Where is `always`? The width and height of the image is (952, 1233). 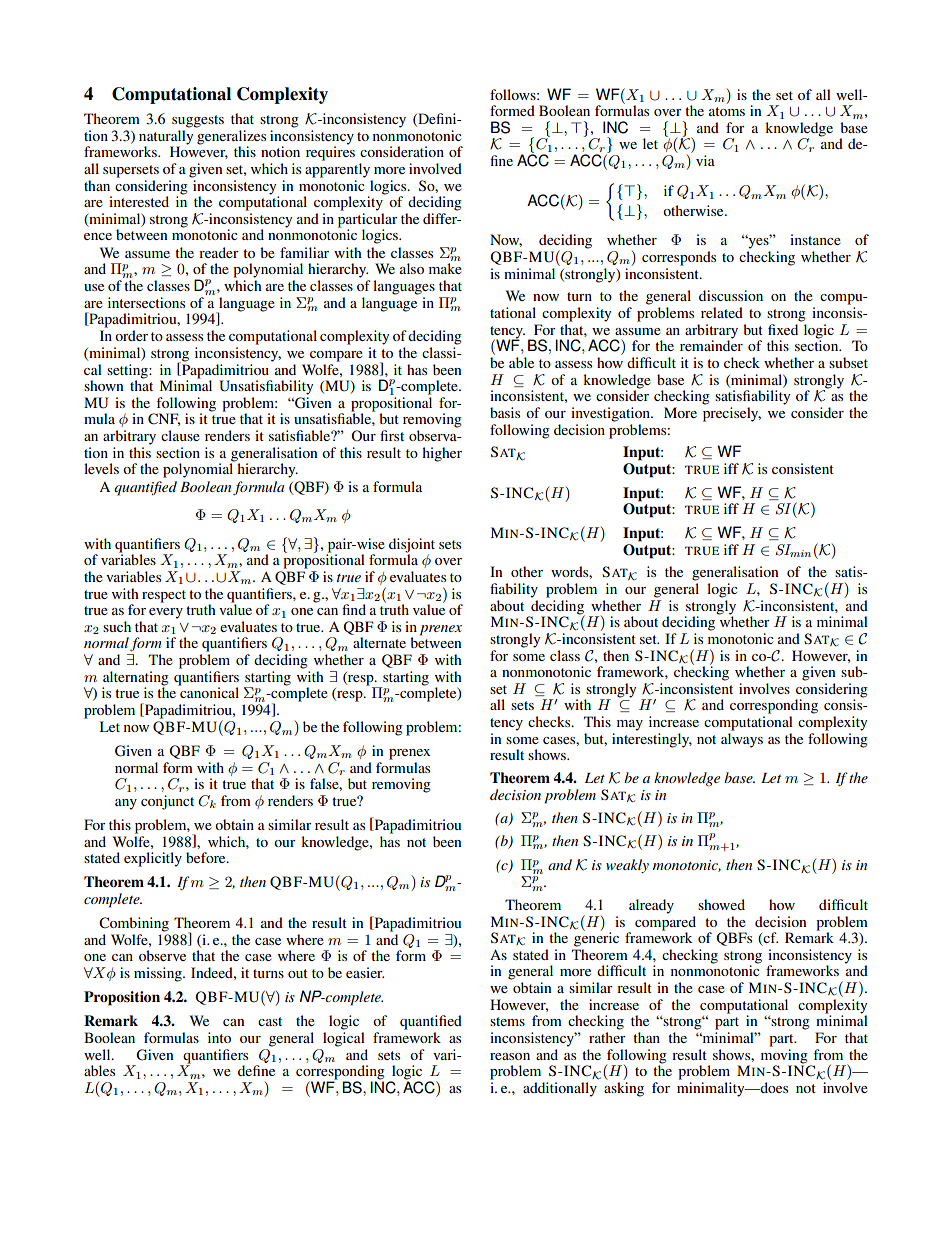
always is located at coordinates (742, 740).
